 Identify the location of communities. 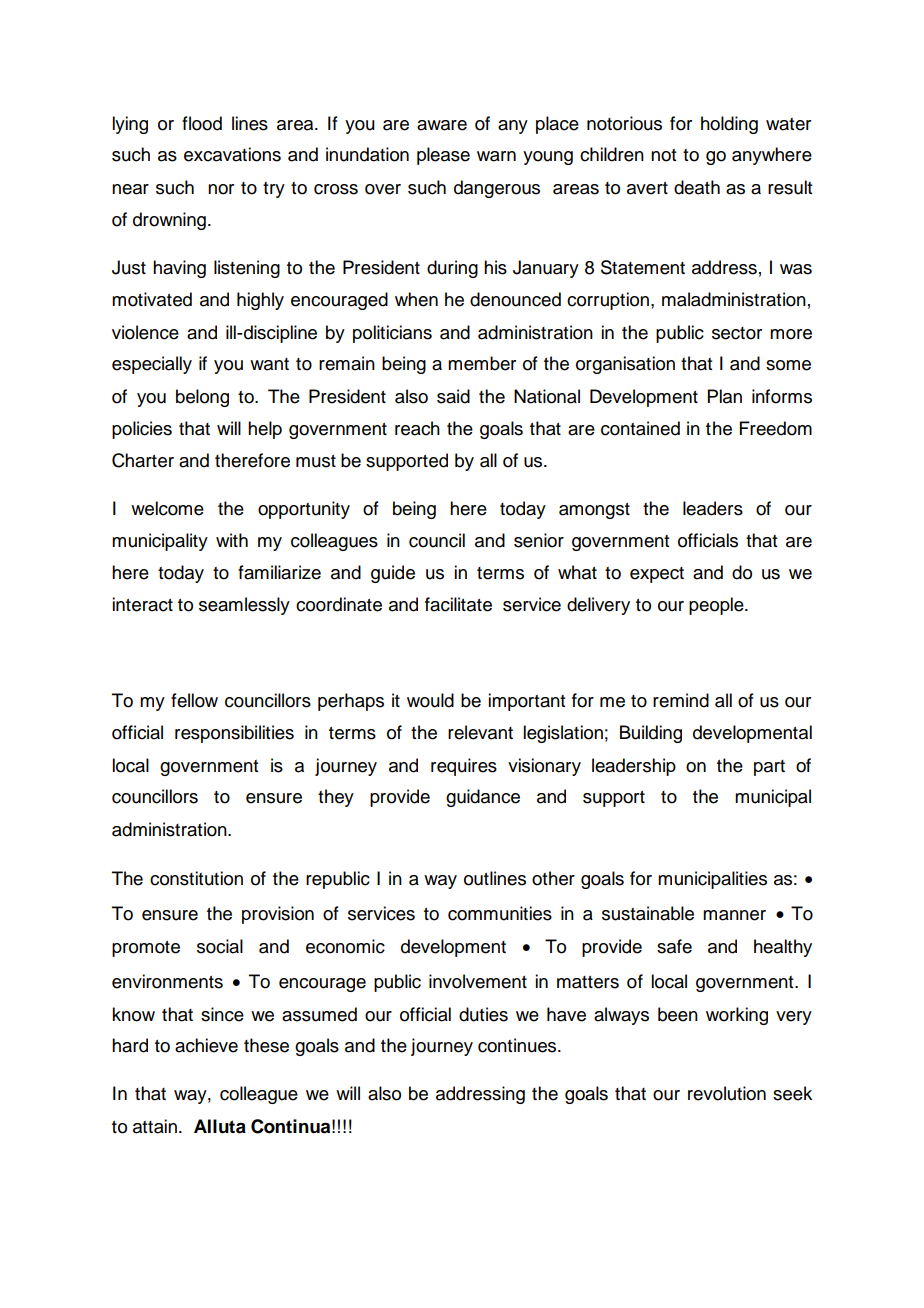
(500, 913).
